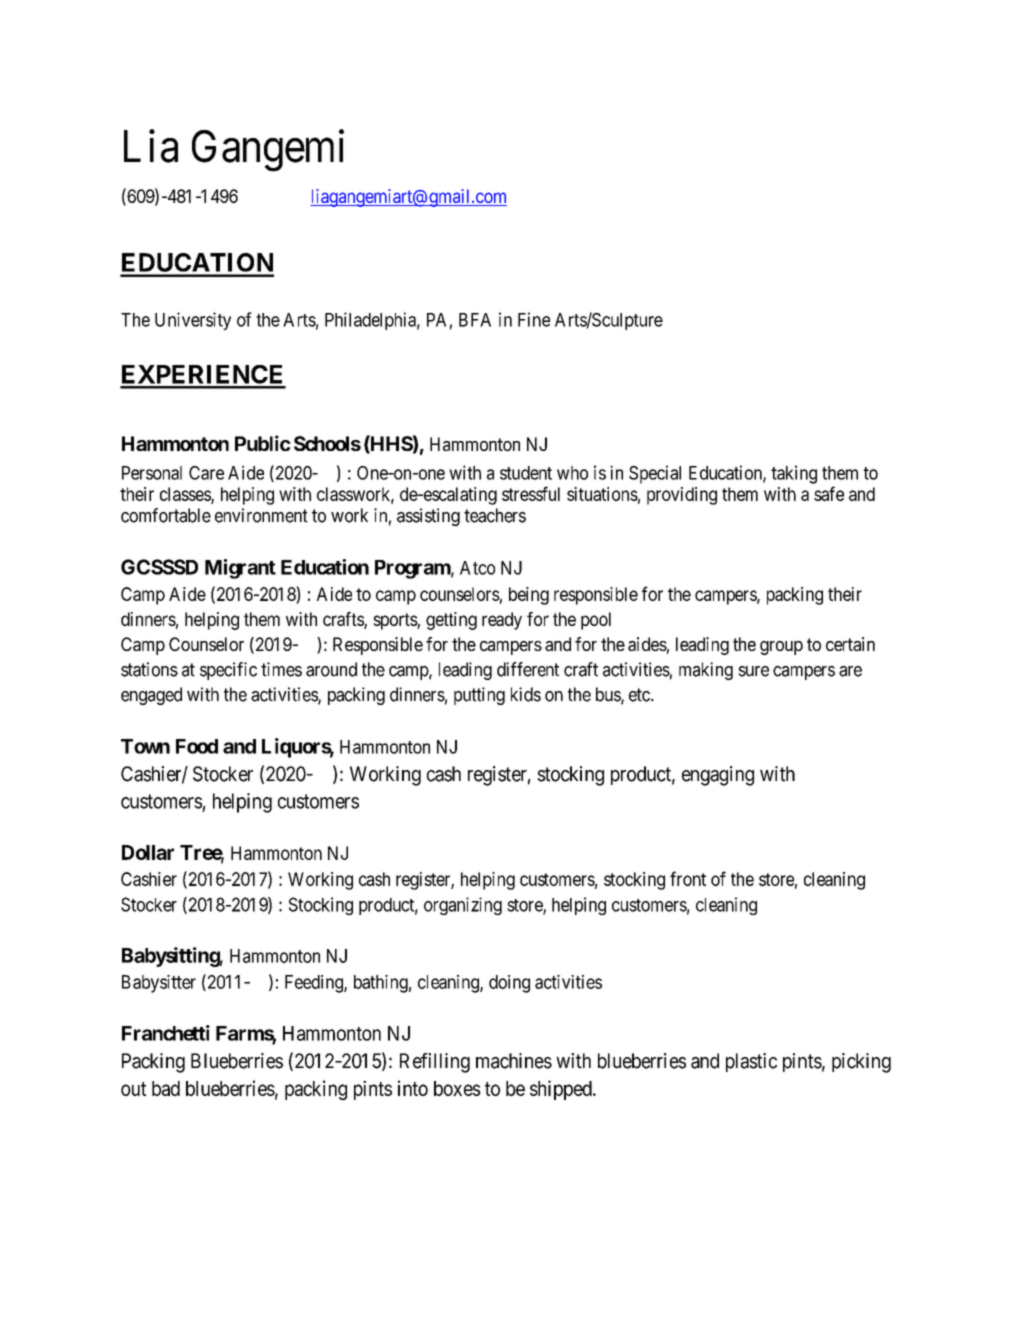 The image size is (1024, 1325). I want to click on bad, so click(166, 1088).
